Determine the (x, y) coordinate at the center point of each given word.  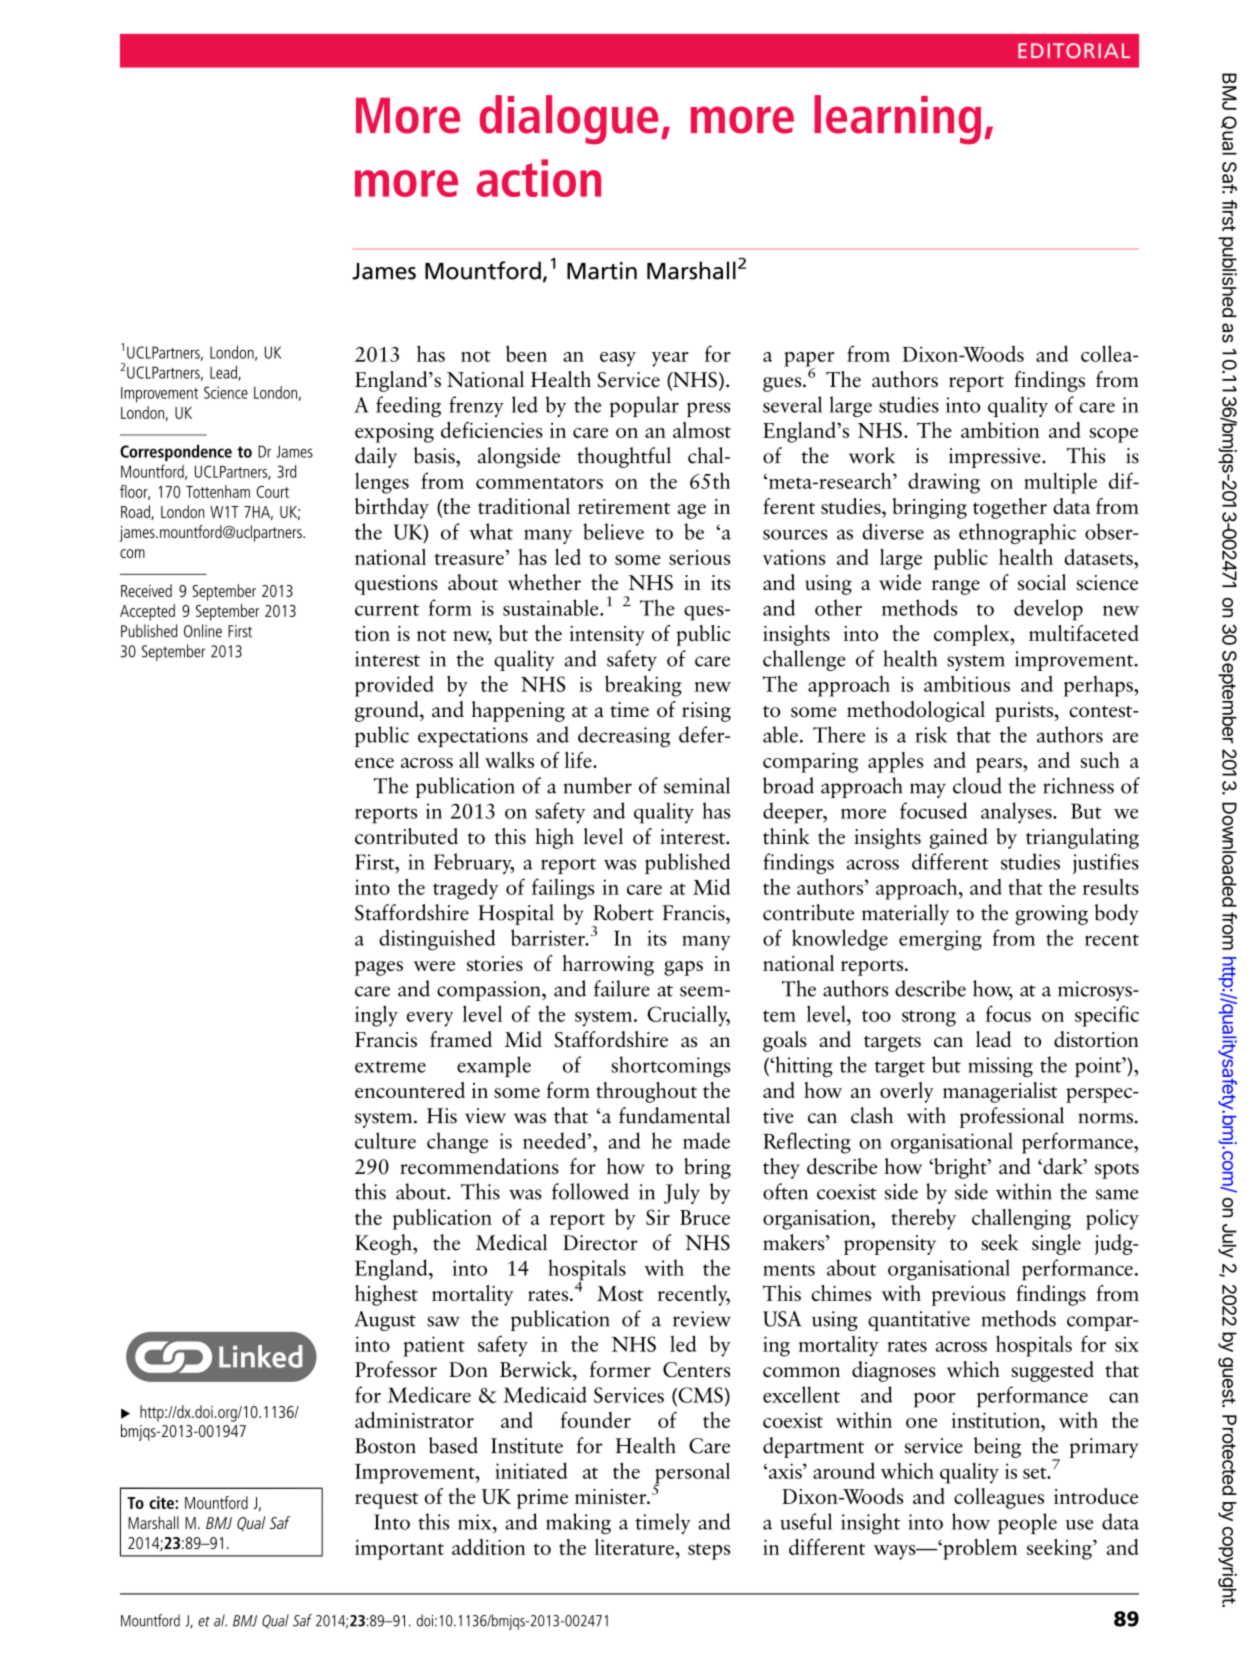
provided (394, 686)
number (598, 785)
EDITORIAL (1074, 51)
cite (161, 1502)
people (1027, 1523)
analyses (1017, 813)
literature (635, 1547)
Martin (602, 271)
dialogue (569, 120)
